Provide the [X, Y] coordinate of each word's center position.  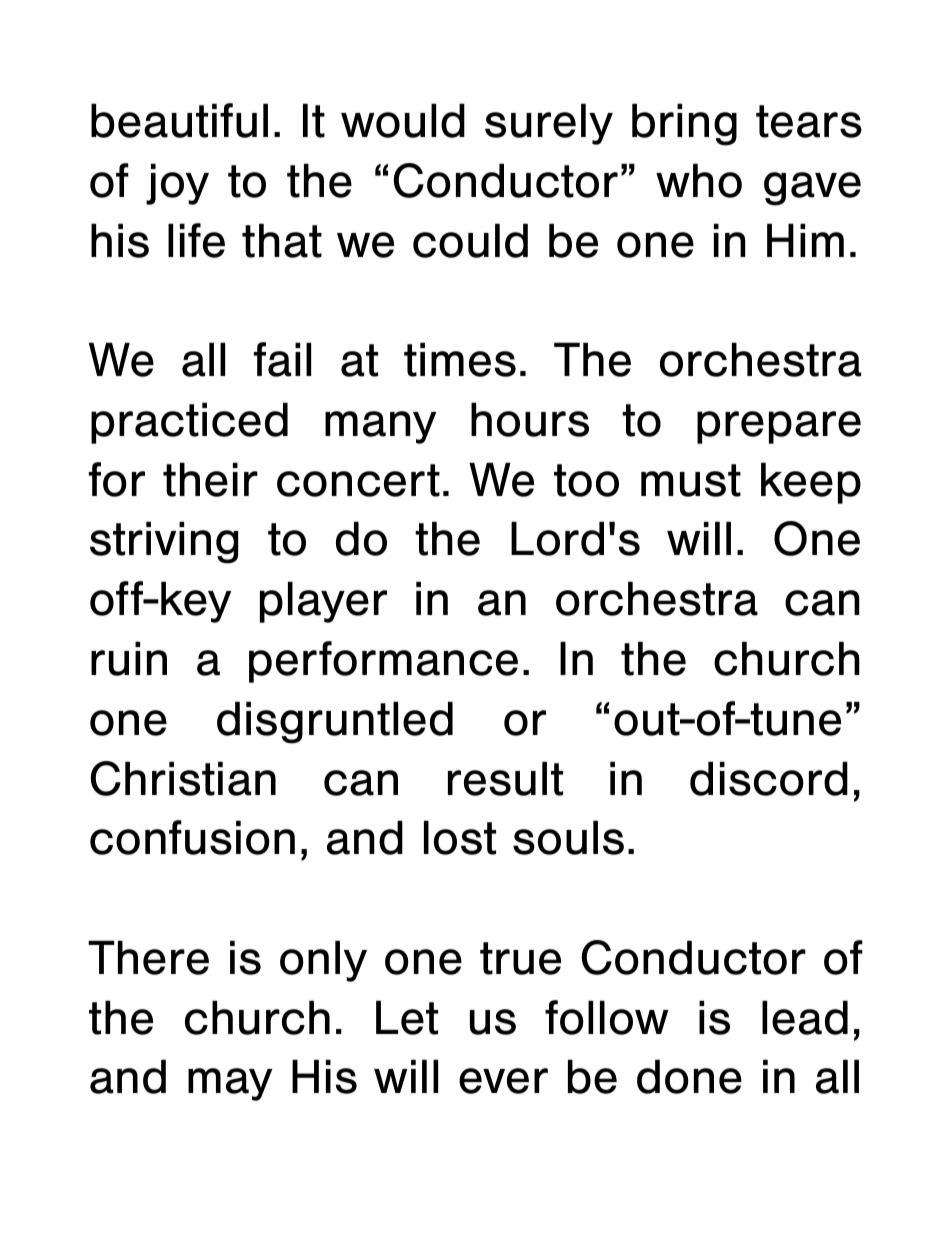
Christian [183, 778]
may [230, 1084]
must [691, 480]
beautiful [179, 120]
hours [530, 419]
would [403, 120]
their [210, 479]
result [505, 778]
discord [769, 778]
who [699, 180]
